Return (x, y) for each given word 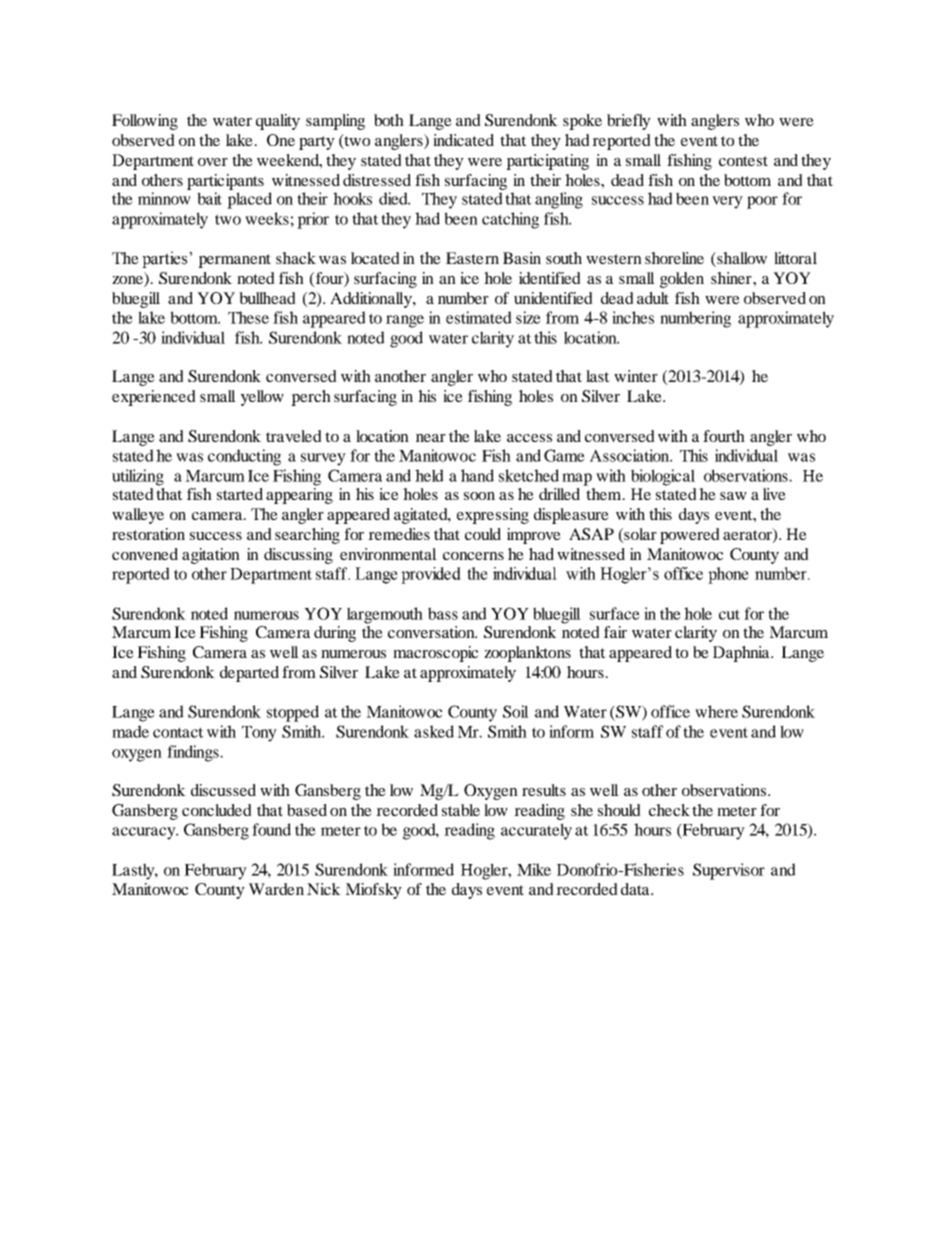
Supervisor (729, 871)
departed (249, 674)
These (248, 317)
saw (733, 496)
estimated (479, 317)
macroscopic (435, 654)
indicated (463, 140)
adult (653, 298)
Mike (534, 869)
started (240, 494)
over (213, 162)
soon (479, 496)
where (716, 711)
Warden (276, 889)
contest (743, 161)
